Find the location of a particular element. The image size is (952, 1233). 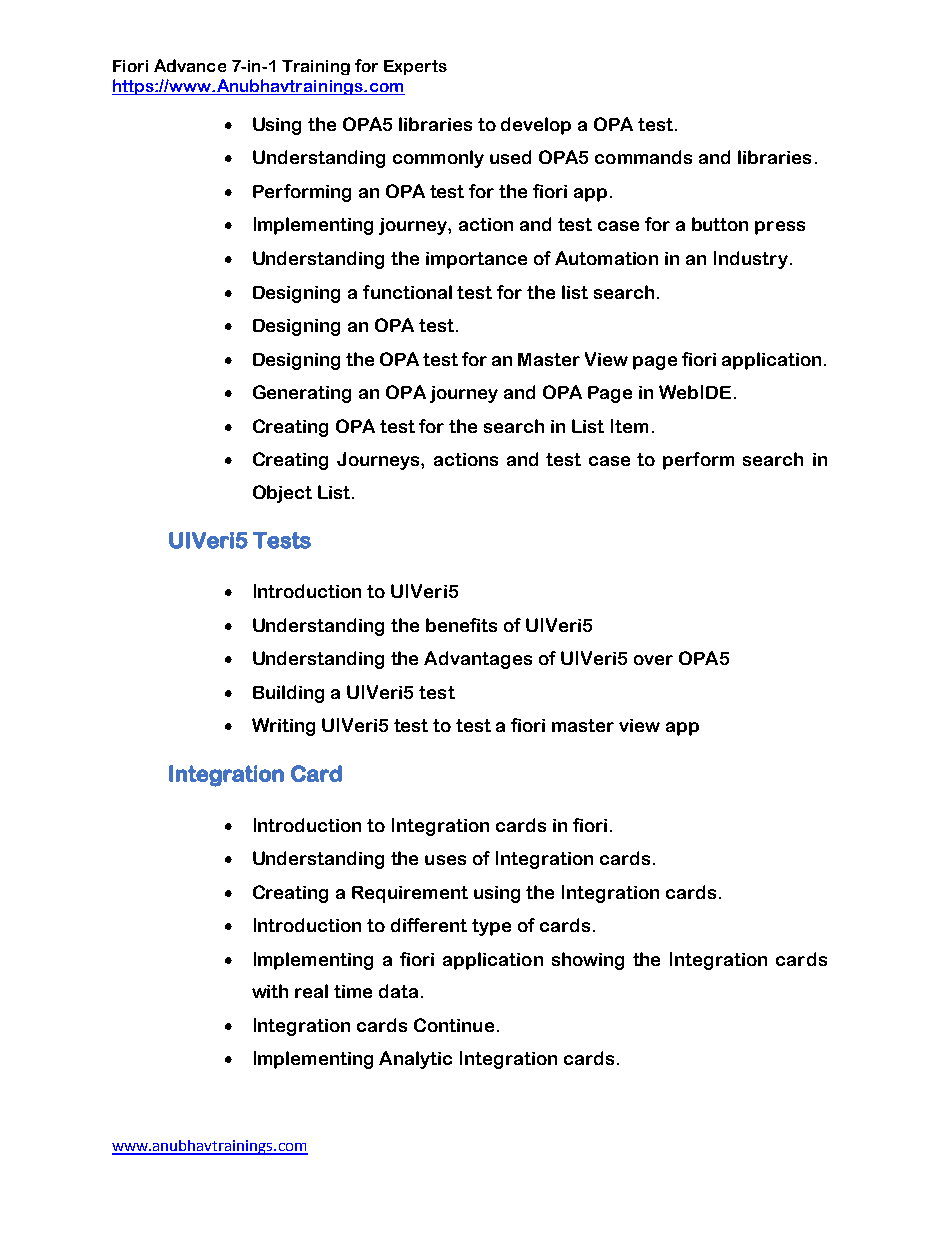

commands is located at coordinates (643, 157).
